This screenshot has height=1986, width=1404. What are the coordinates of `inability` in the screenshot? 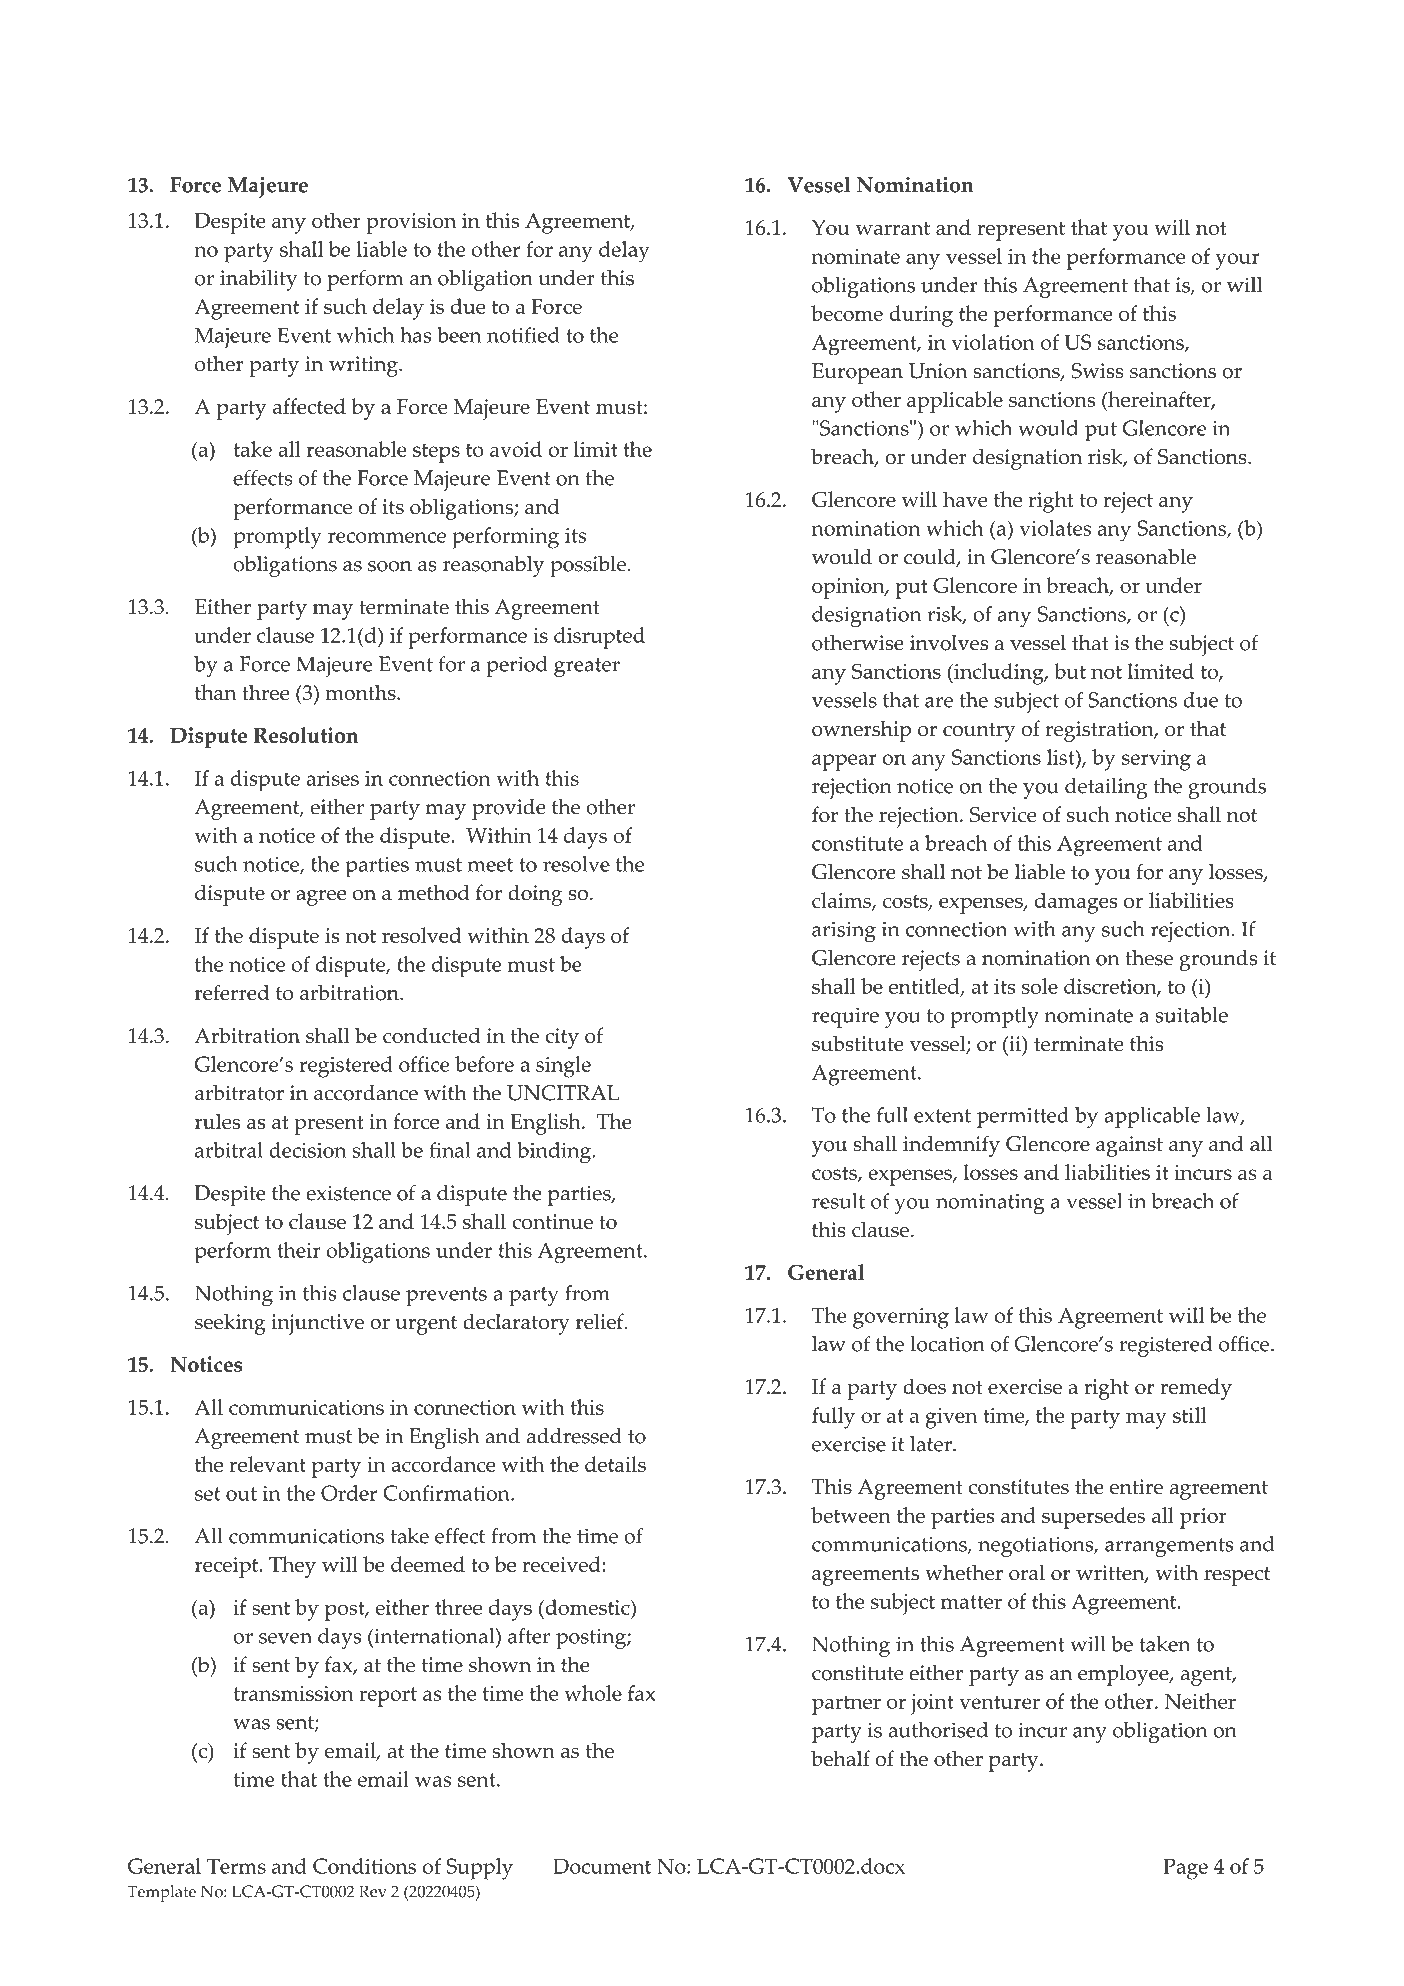 It's located at (259, 280).
